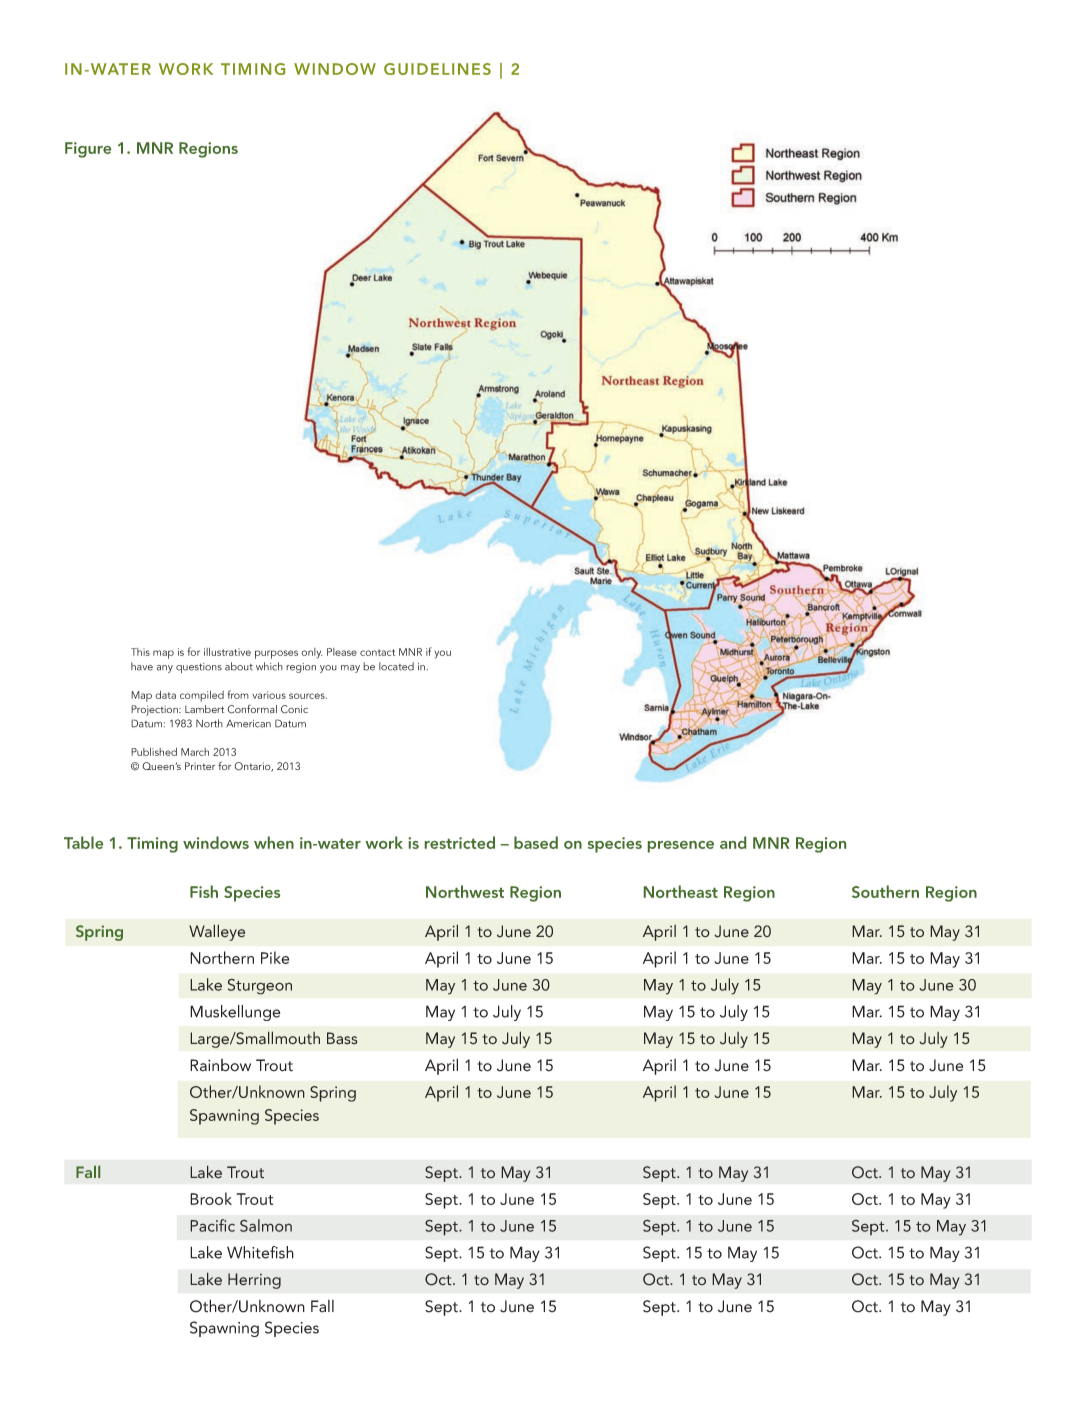 Image resolution: width=1092 pixels, height=1414 pixels. What do you see at coordinates (377, 652) in the page?
I see `contact` at bounding box center [377, 652].
